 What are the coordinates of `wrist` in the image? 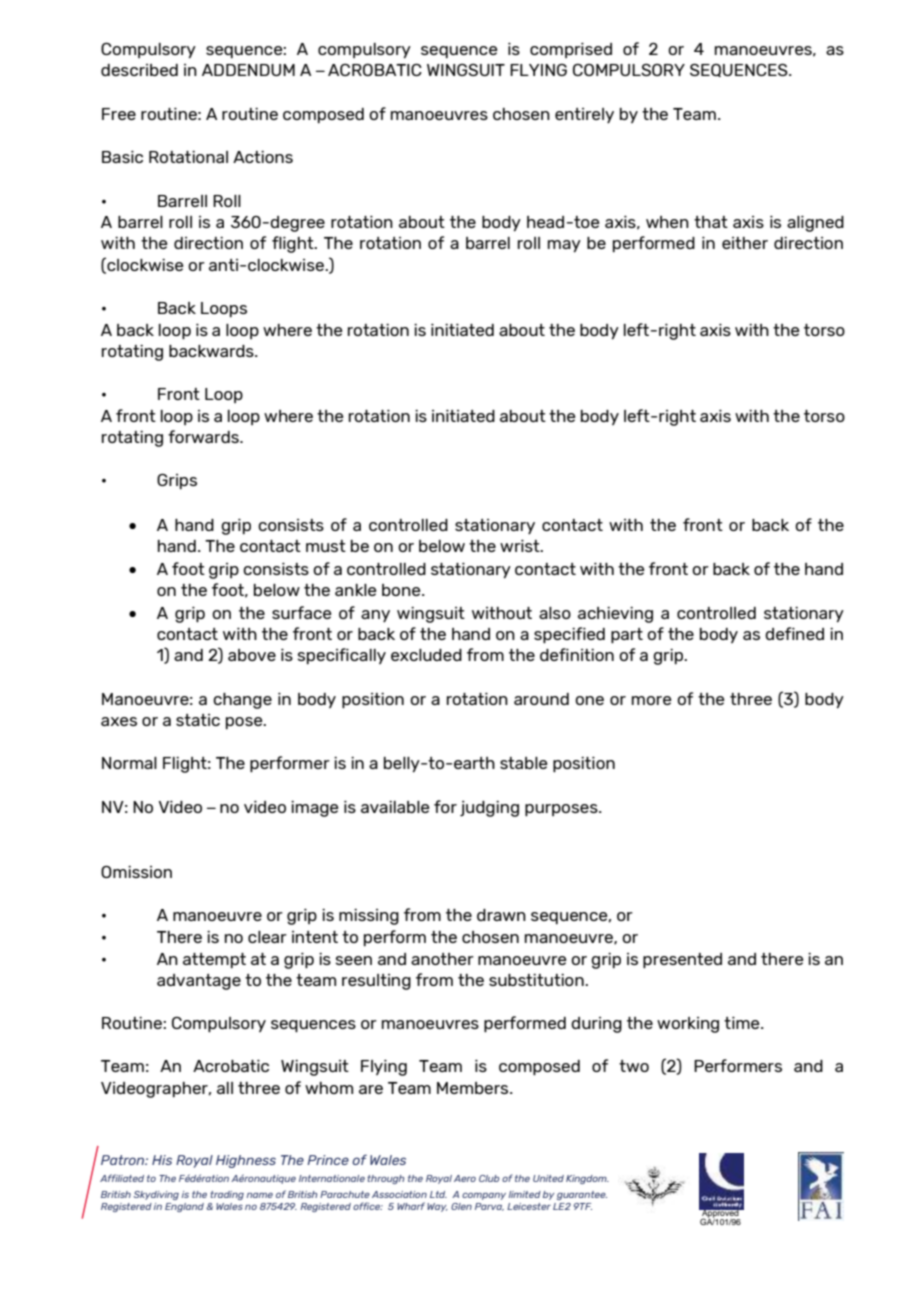 It's located at (521, 546).
